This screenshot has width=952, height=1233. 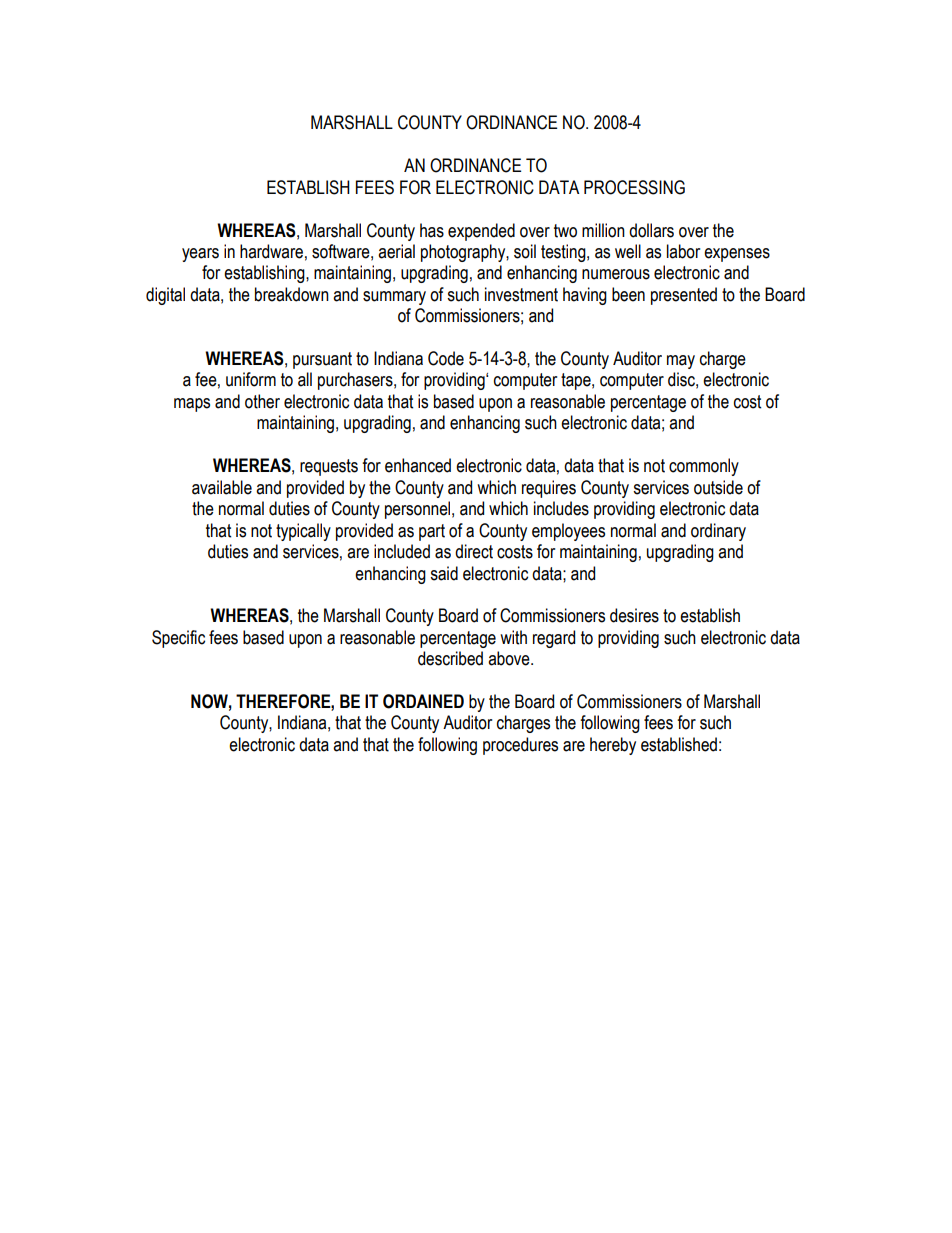 I want to click on presented, so click(x=684, y=296).
